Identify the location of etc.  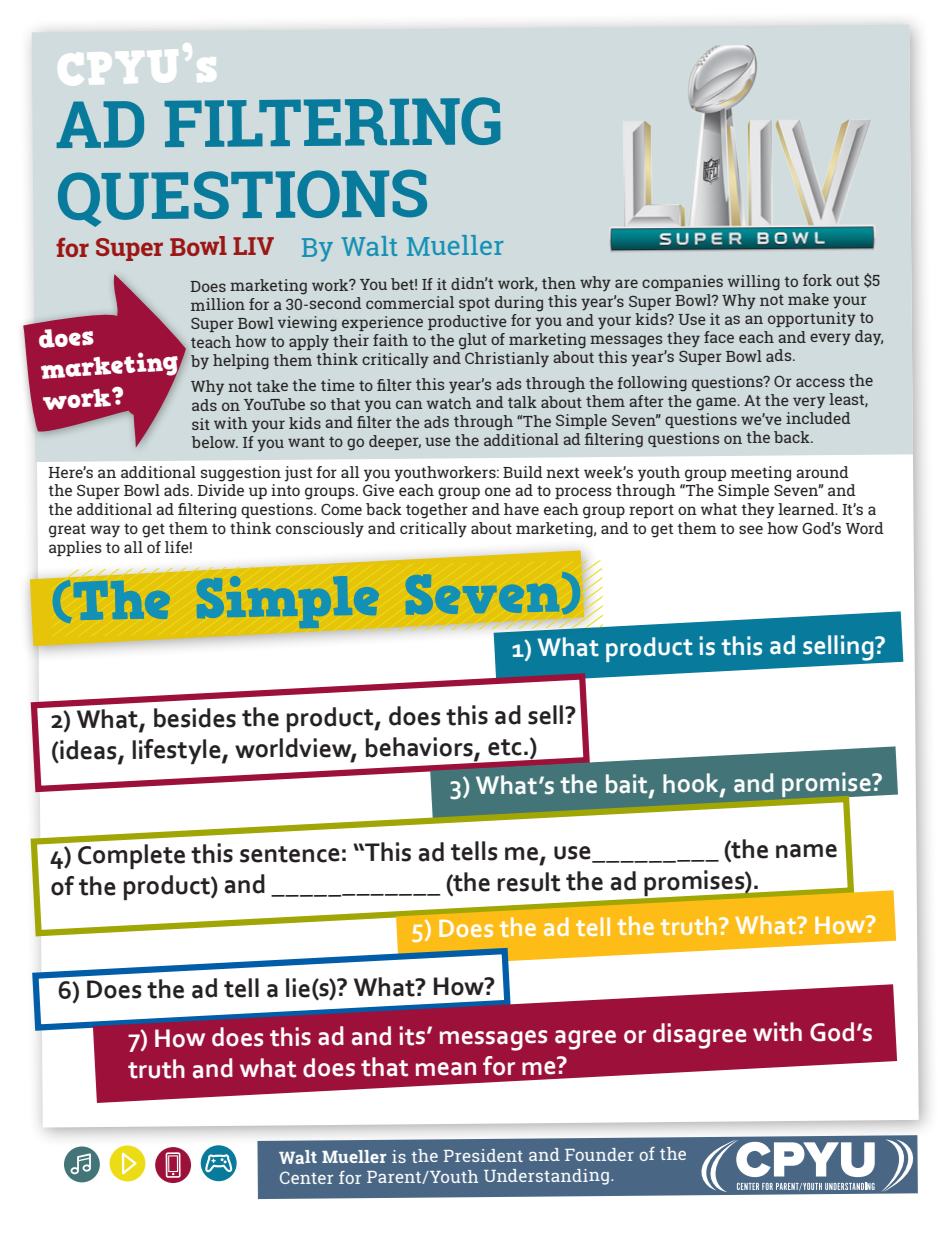
(505, 747).
